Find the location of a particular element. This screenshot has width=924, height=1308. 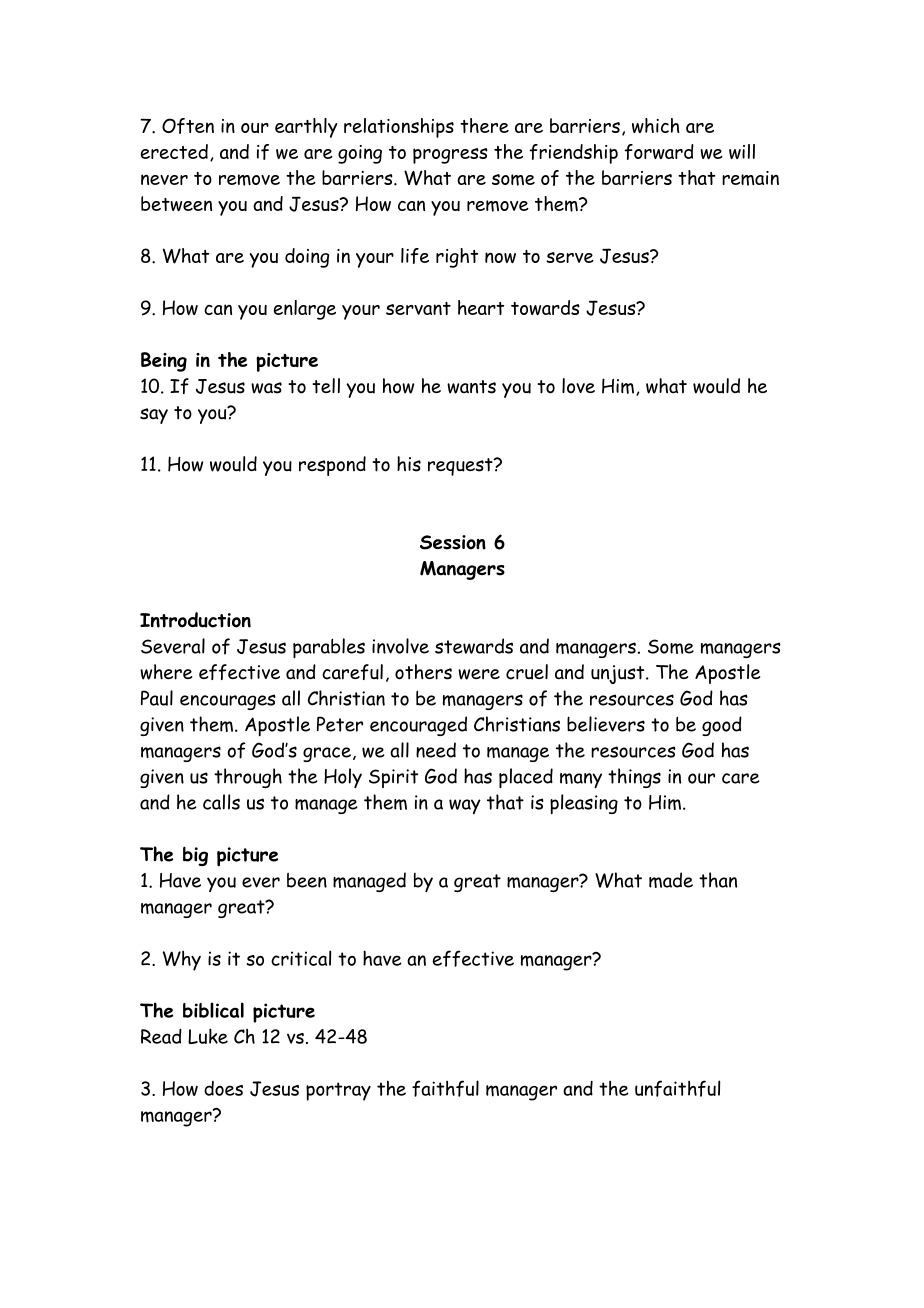

Introduction is located at coordinates (195, 620).
